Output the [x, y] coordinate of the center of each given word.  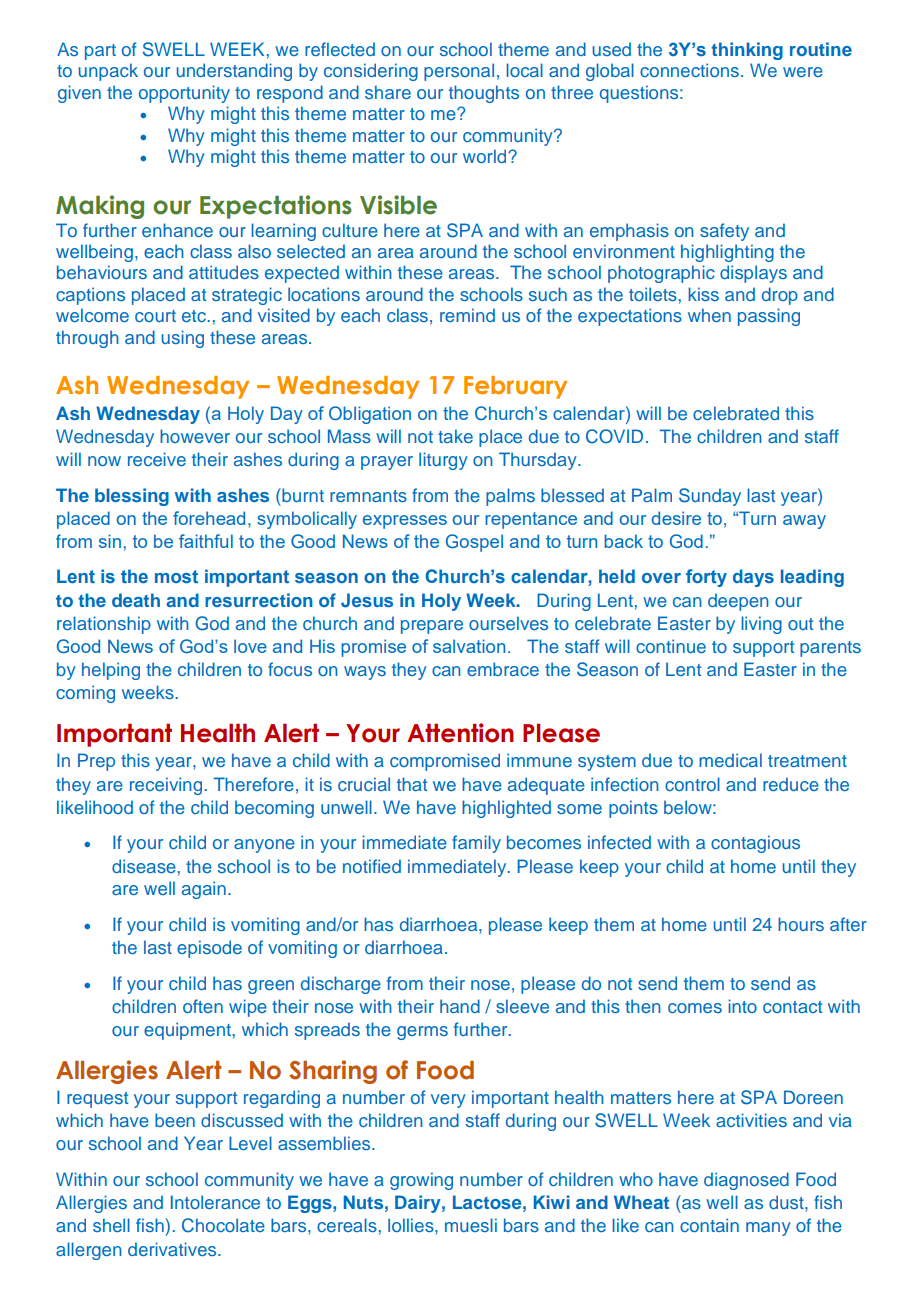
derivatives [173, 1249]
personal [459, 72]
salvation [469, 646]
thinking [747, 51]
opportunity [184, 94]
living [762, 625]
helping [111, 671]
